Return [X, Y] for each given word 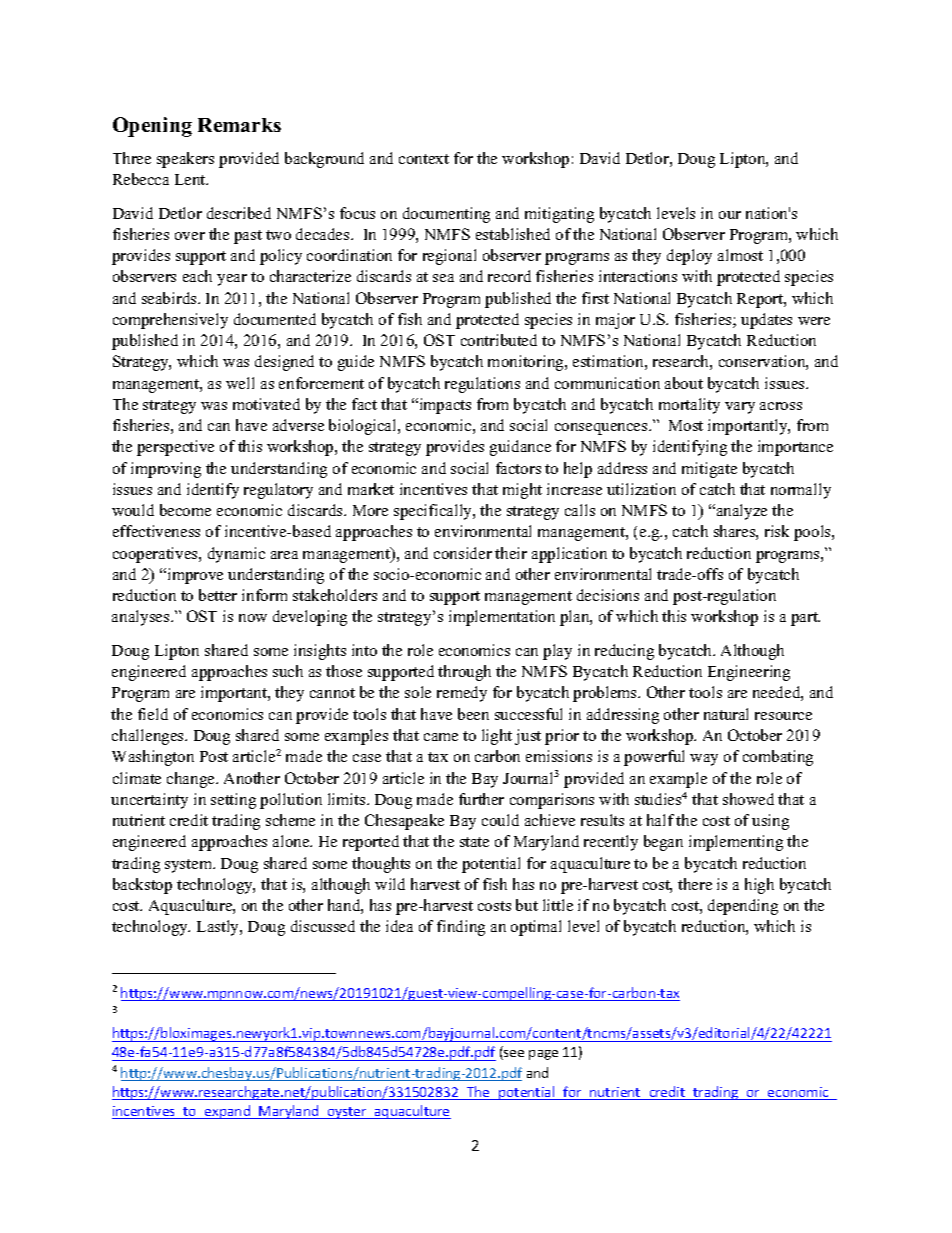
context [424, 159]
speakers [185, 160]
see [513, 1055]
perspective [175, 448]
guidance [520, 448]
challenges [149, 737]
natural [726, 714]
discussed [323, 926]
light [497, 737]
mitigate [709, 470]
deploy [689, 257]
